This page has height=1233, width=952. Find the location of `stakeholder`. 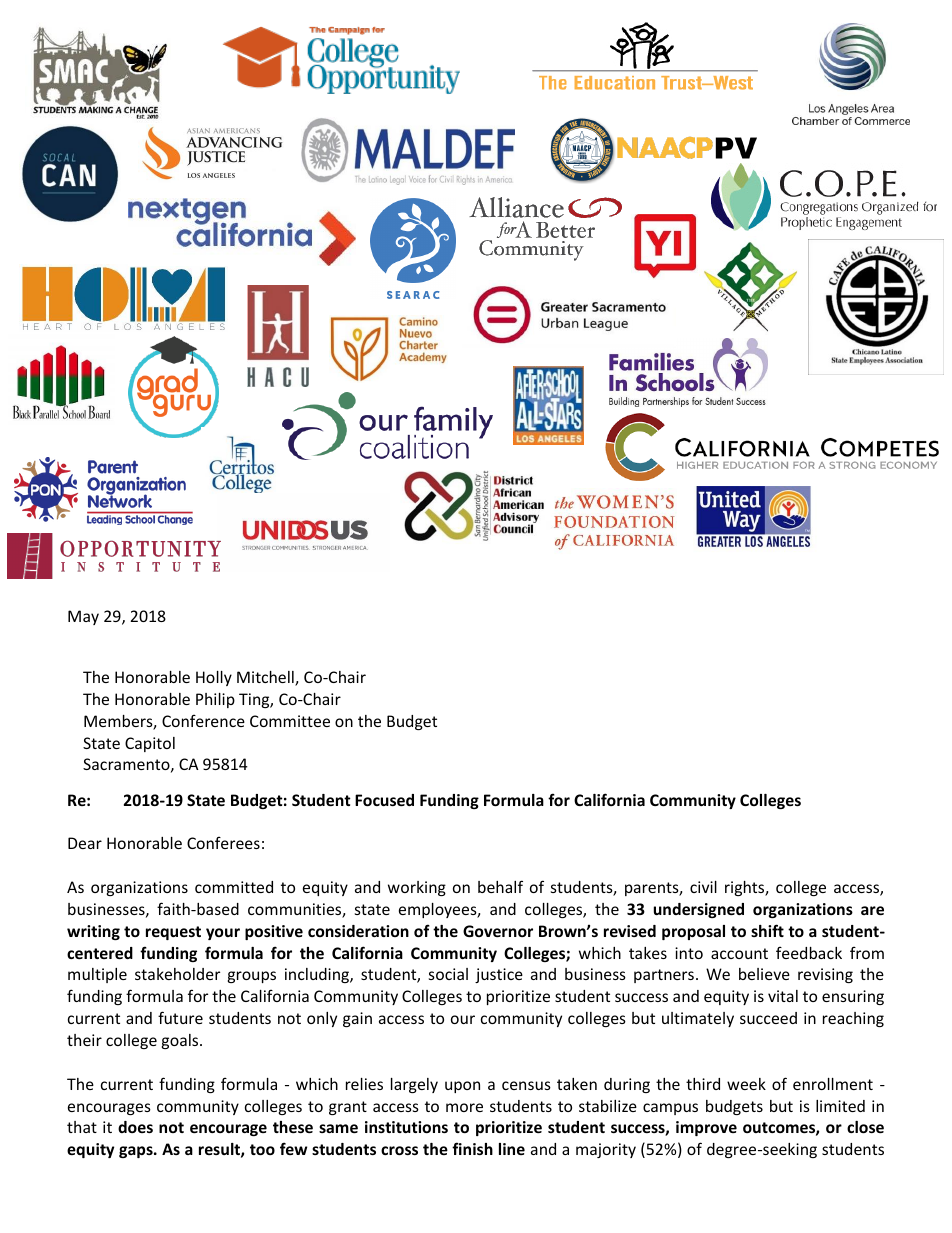

stakeholder is located at coordinates (177, 974).
